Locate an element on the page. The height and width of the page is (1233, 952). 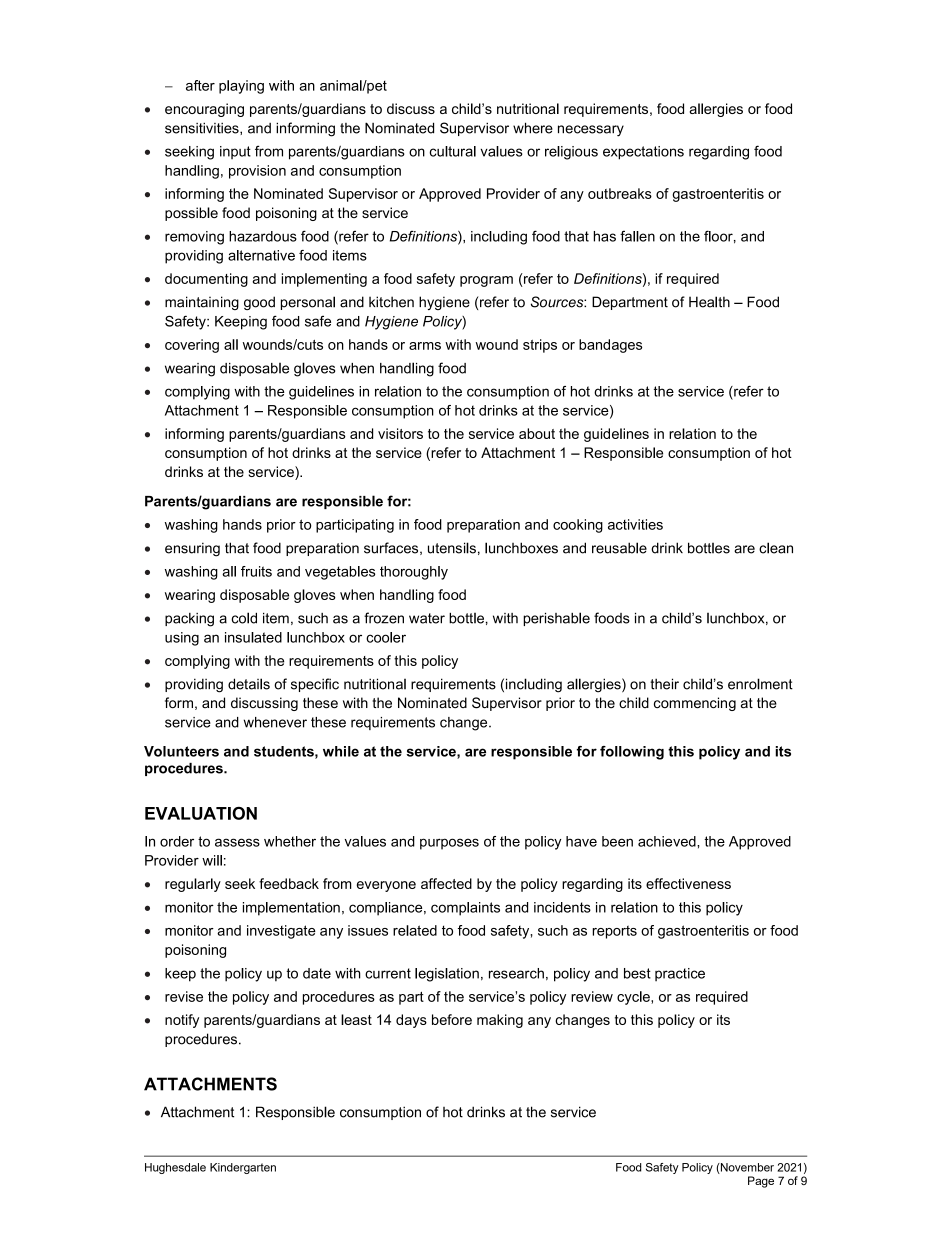
insulated is located at coordinates (253, 637).
